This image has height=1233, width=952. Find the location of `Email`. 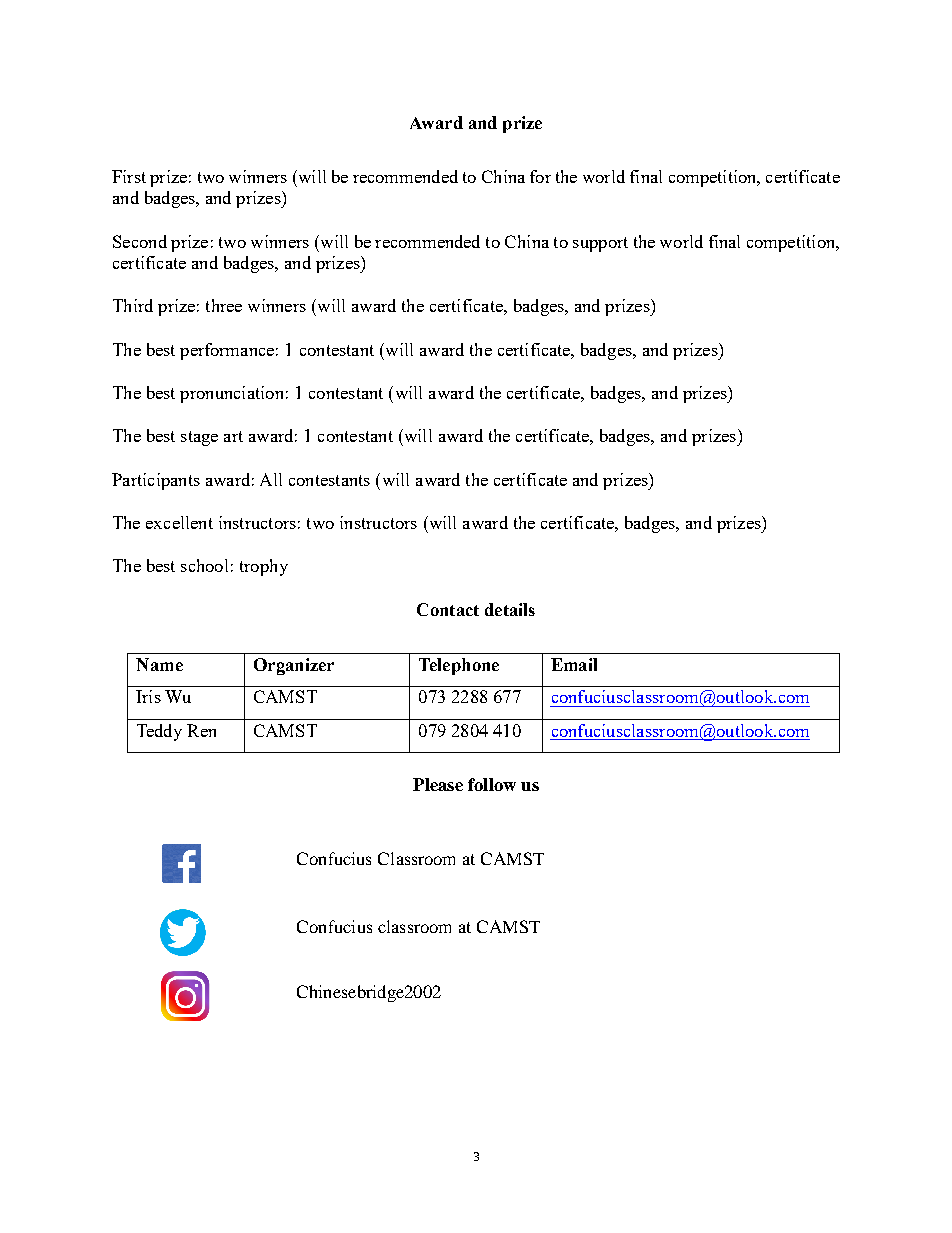

Email is located at coordinates (574, 664).
